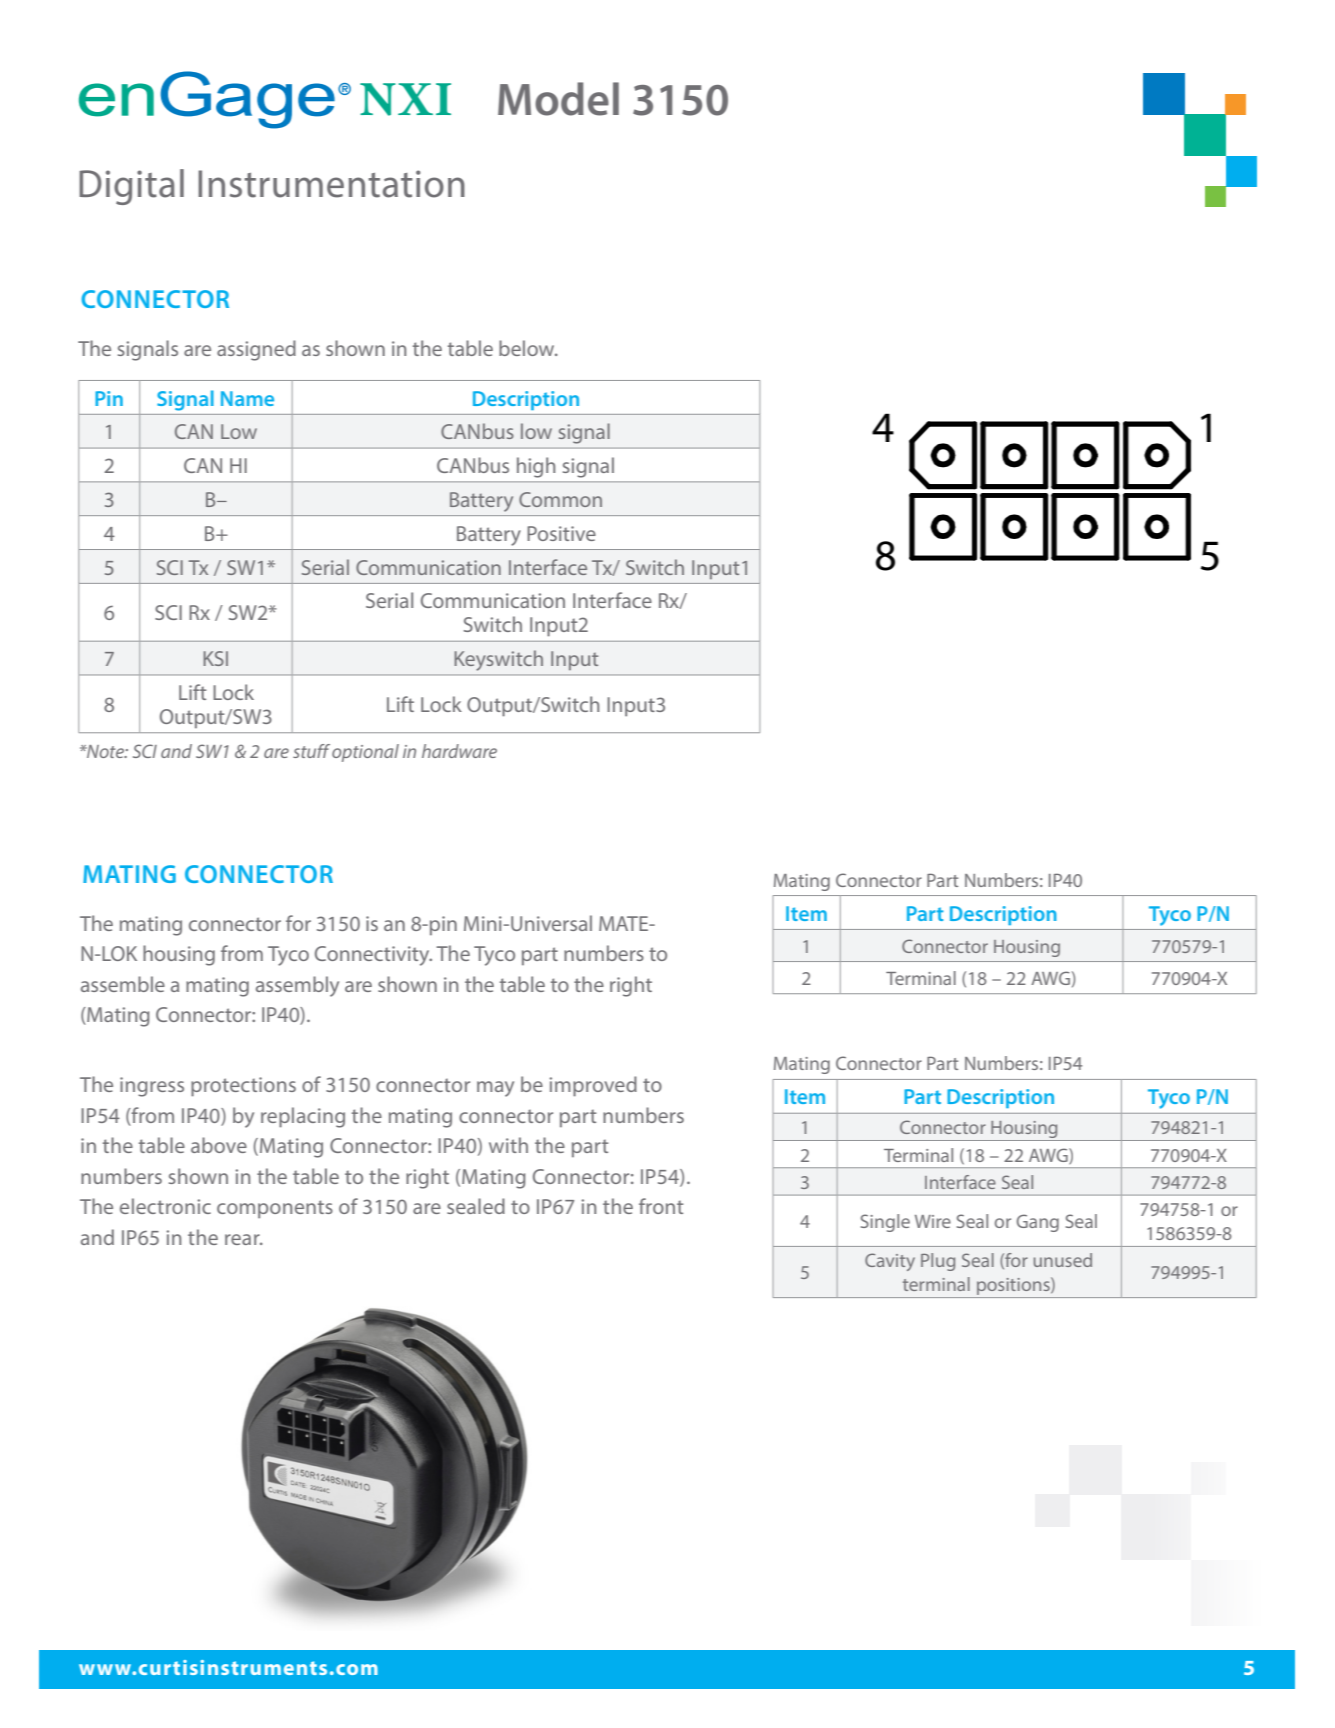  I want to click on front, so click(661, 1206).
